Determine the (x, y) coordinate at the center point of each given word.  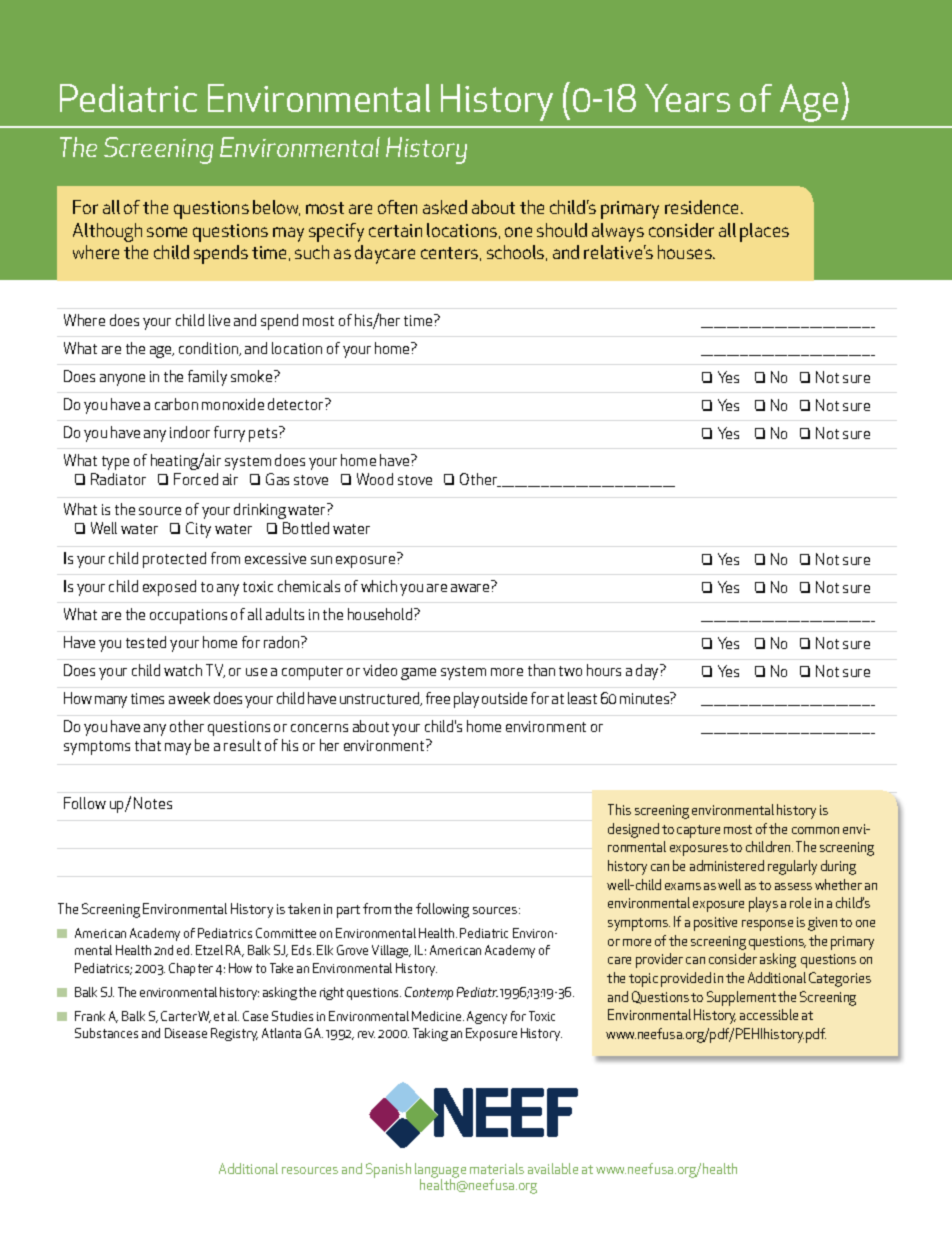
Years (687, 98)
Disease (186, 1033)
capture (698, 831)
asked (445, 207)
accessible (769, 1014)
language (440, 1171)
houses (686, 252)
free (438, 698)
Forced (196, 479)
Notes (153, 803)
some (167, 232)
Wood (375, 479)
